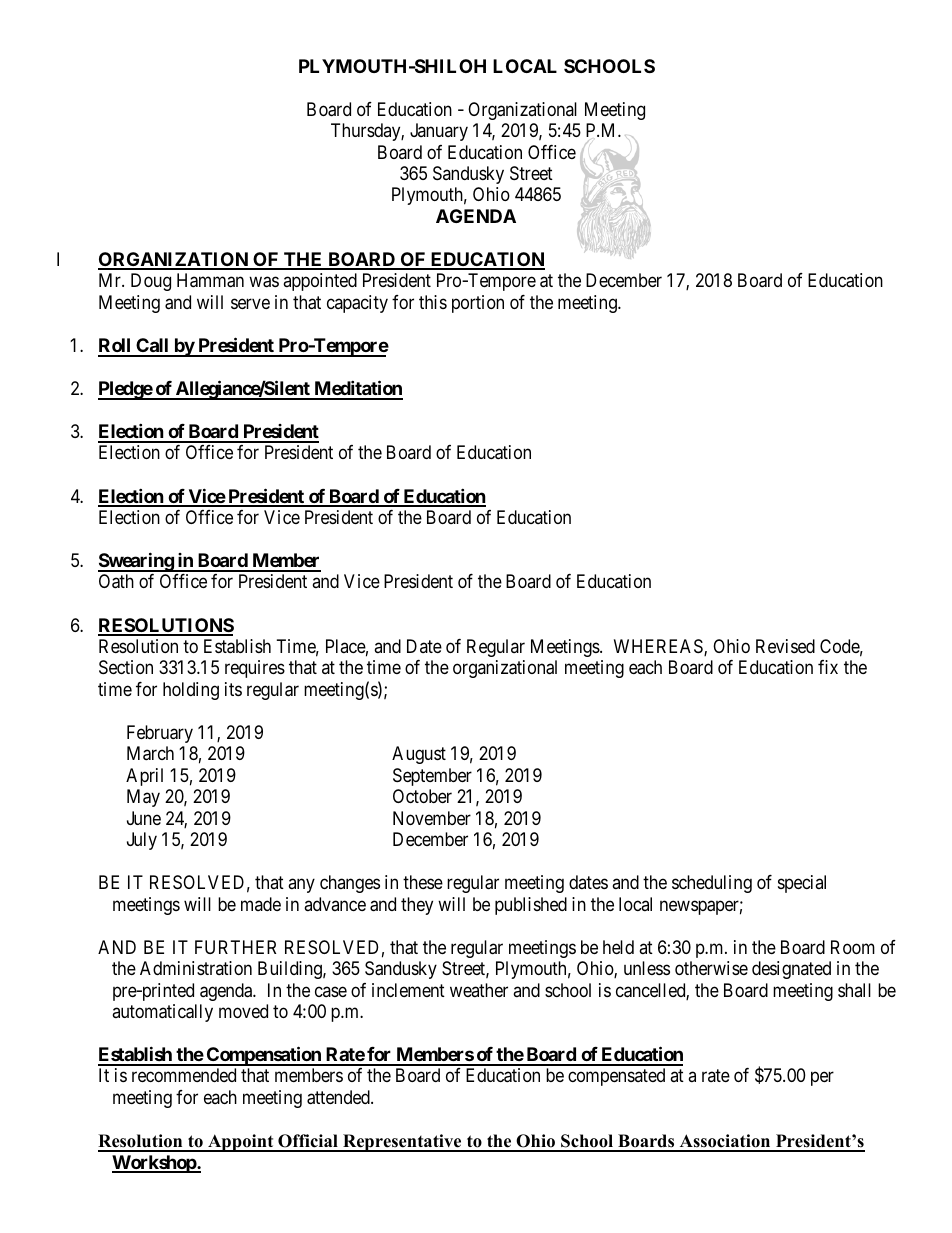 This screenshot has width=952, height=1233. Describe the element at coordinates (255, 669) in the screenshot. I see `requires` at that location.
